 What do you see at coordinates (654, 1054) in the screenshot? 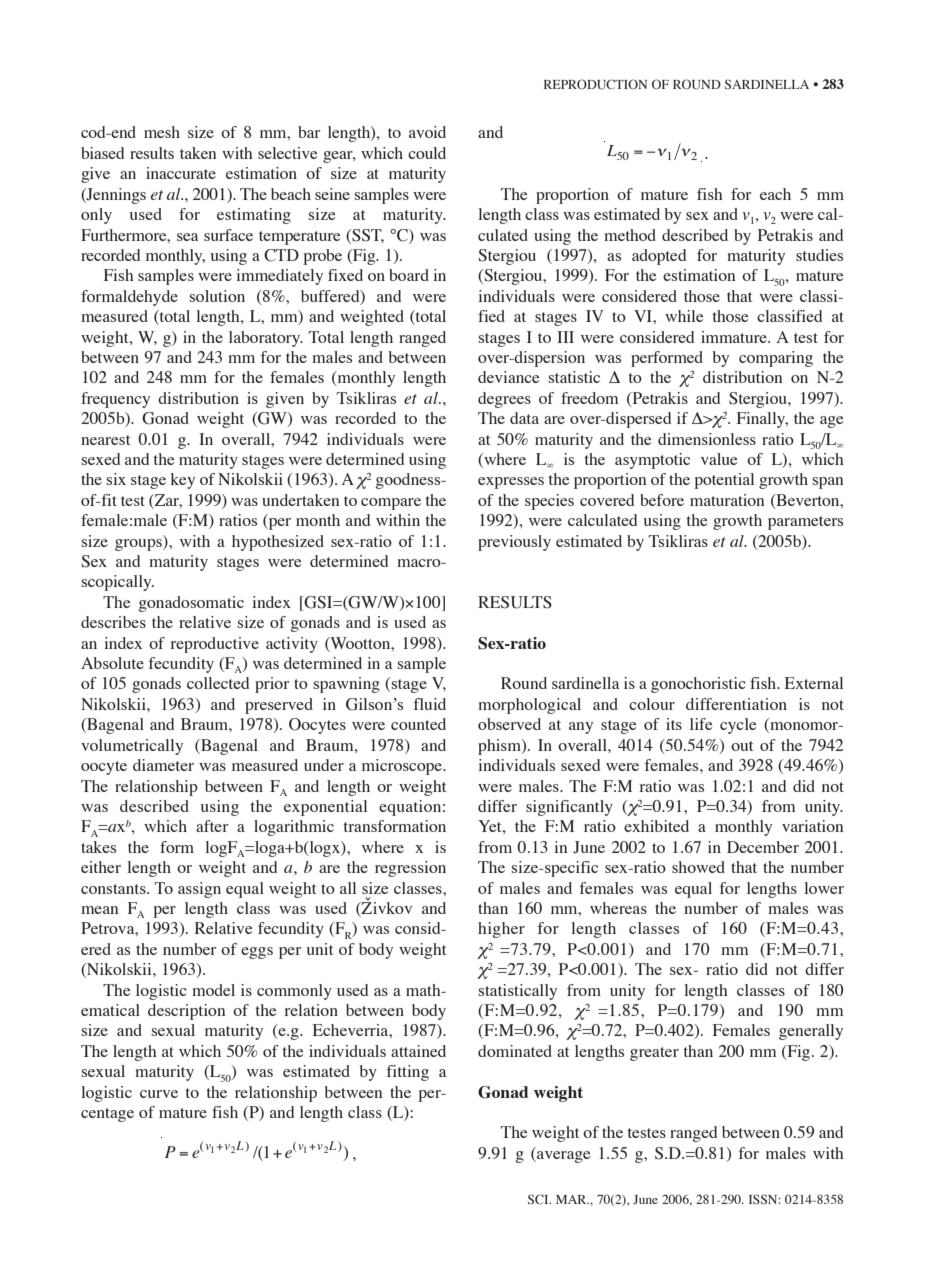
I see `greater` at bounding box center [654, 1054].
